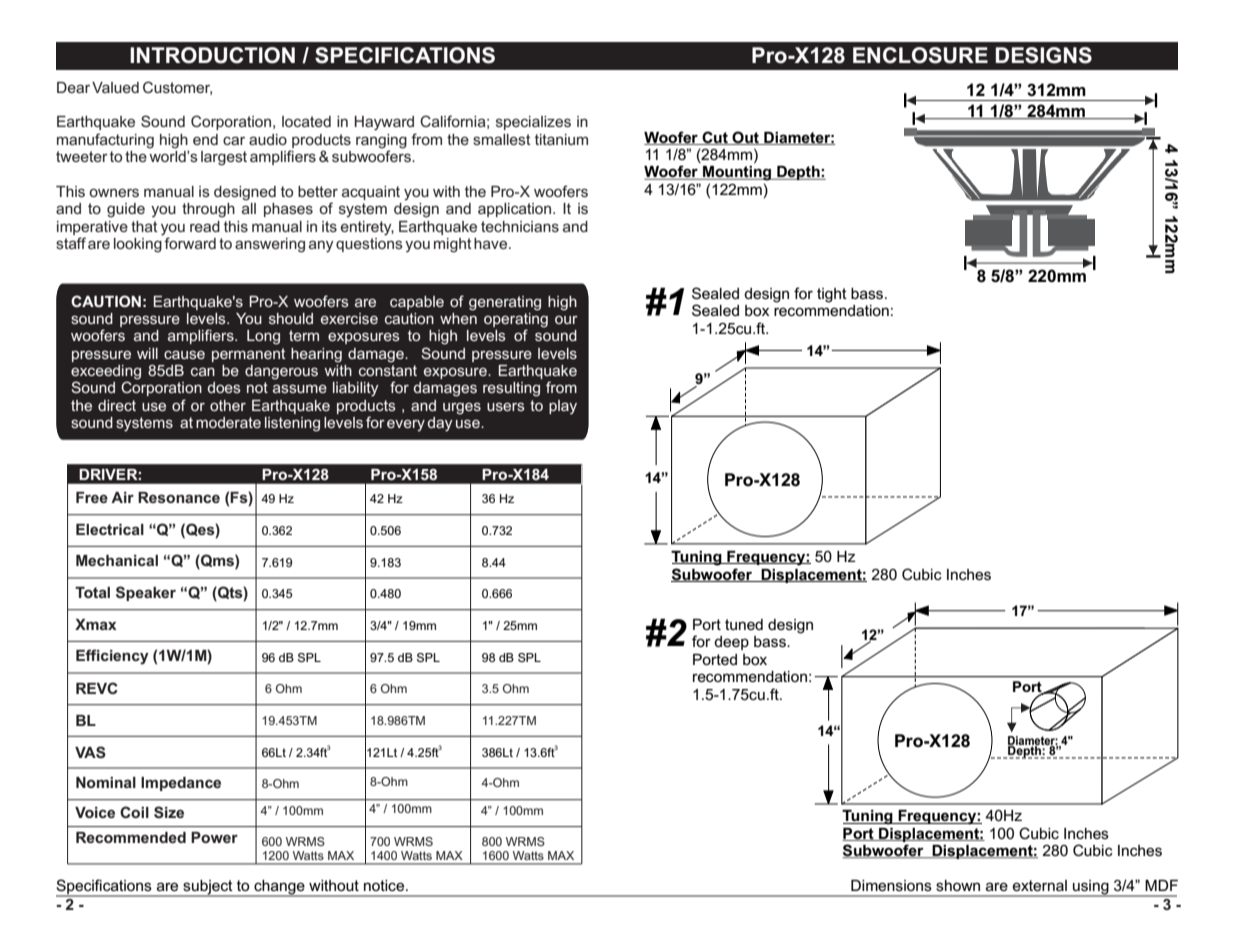 The image size is (1233, 952). What do you see at coordinates (1040, 885) in the image?
I see `external` at bounding box center [1040, 885].
